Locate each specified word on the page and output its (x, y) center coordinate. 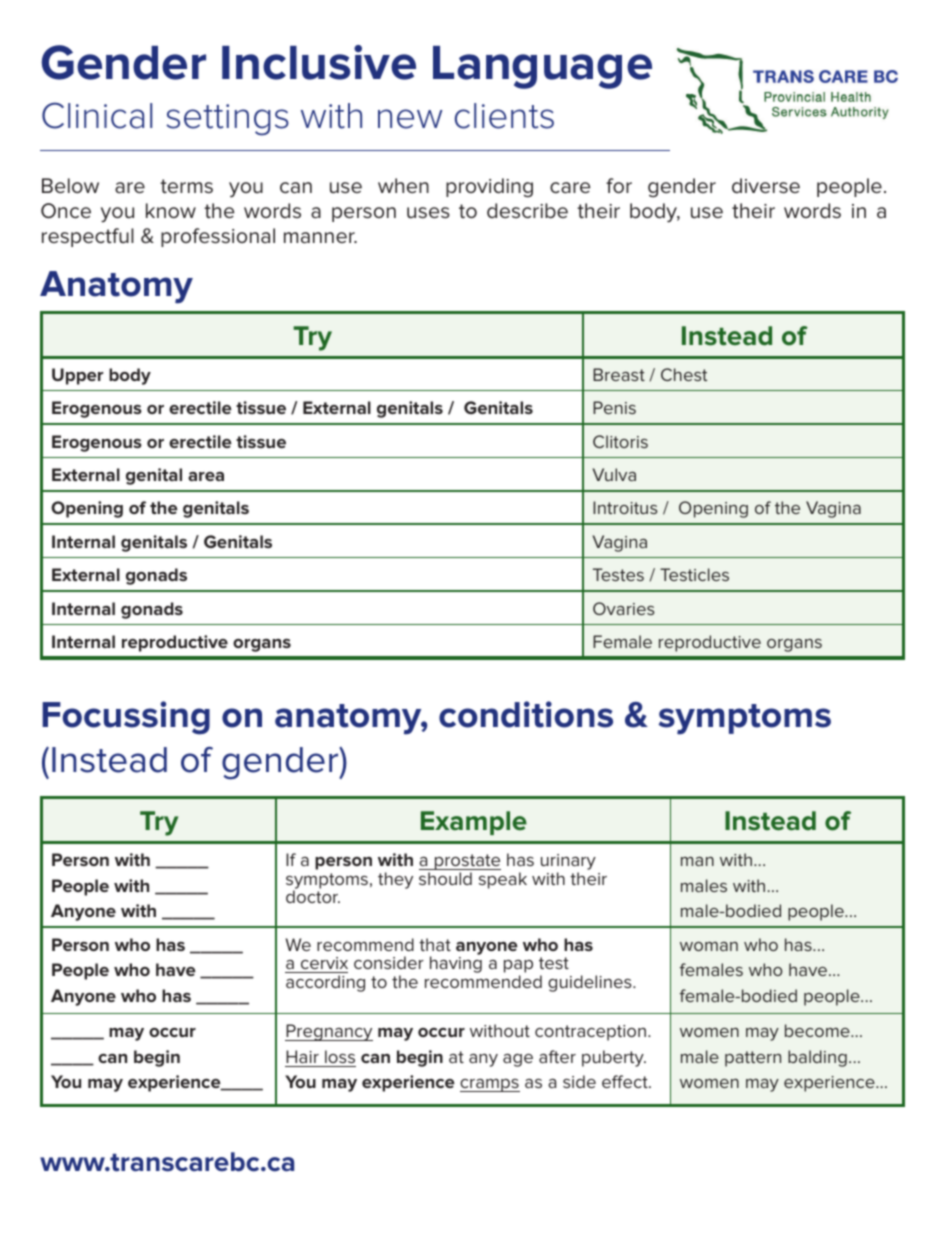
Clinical (97, 115)
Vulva (614, 474)
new (410, 119)
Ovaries (624, 608)
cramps (490, 1085)
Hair (302, 1056)
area (206, 476)
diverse (766, 186)
